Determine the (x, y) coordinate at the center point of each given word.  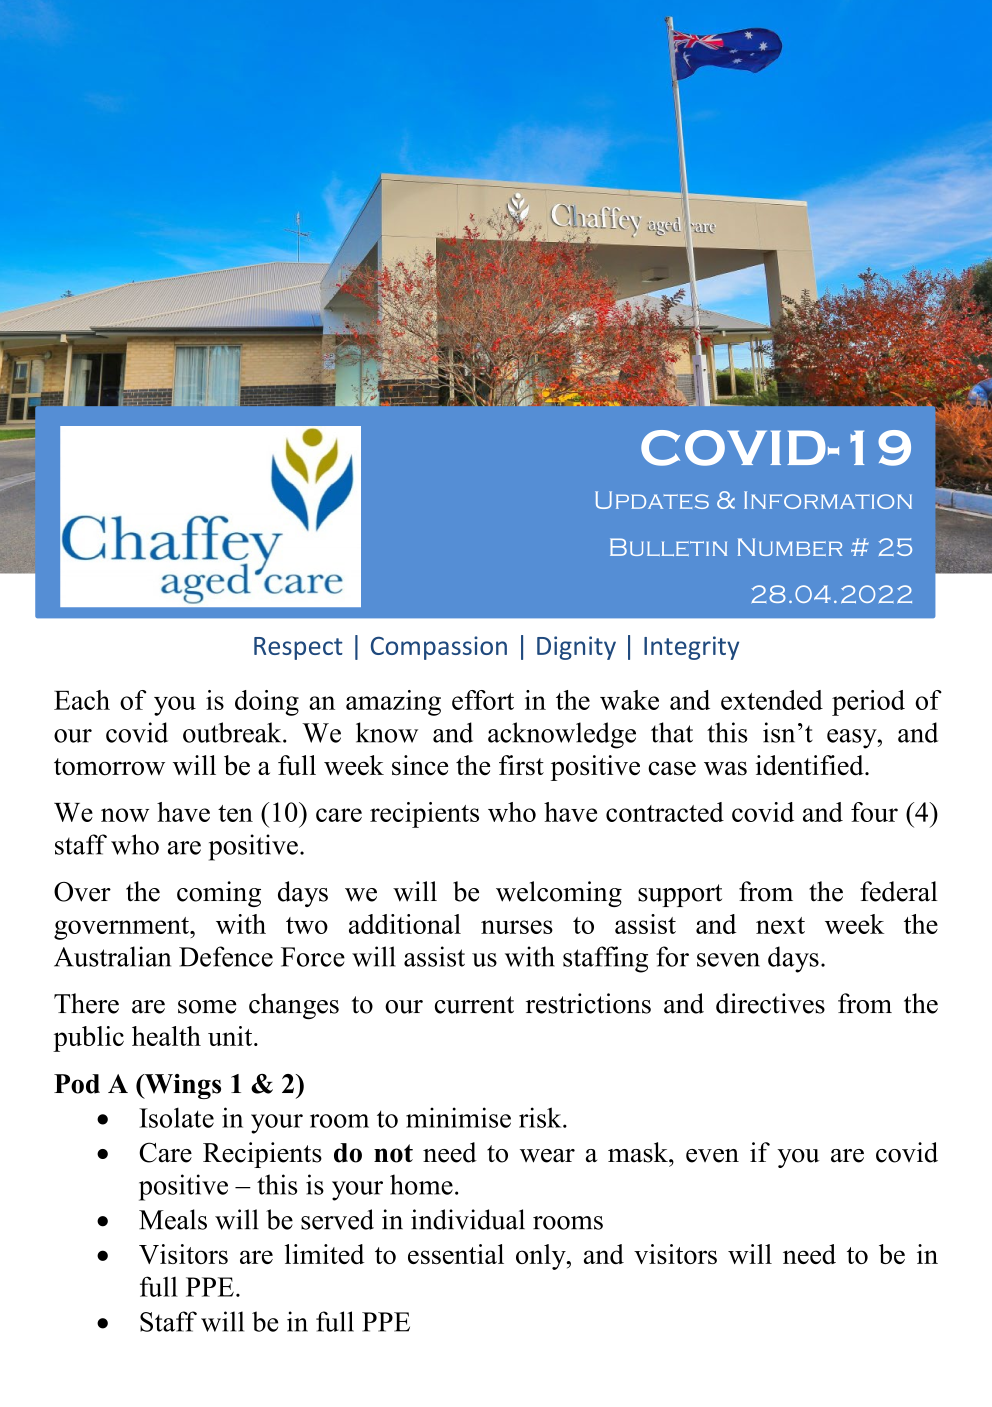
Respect (298, 648)
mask (639, 1152)
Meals (173, 1219)
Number (790, 547)
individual (468, 1219)
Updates (652, 500)
